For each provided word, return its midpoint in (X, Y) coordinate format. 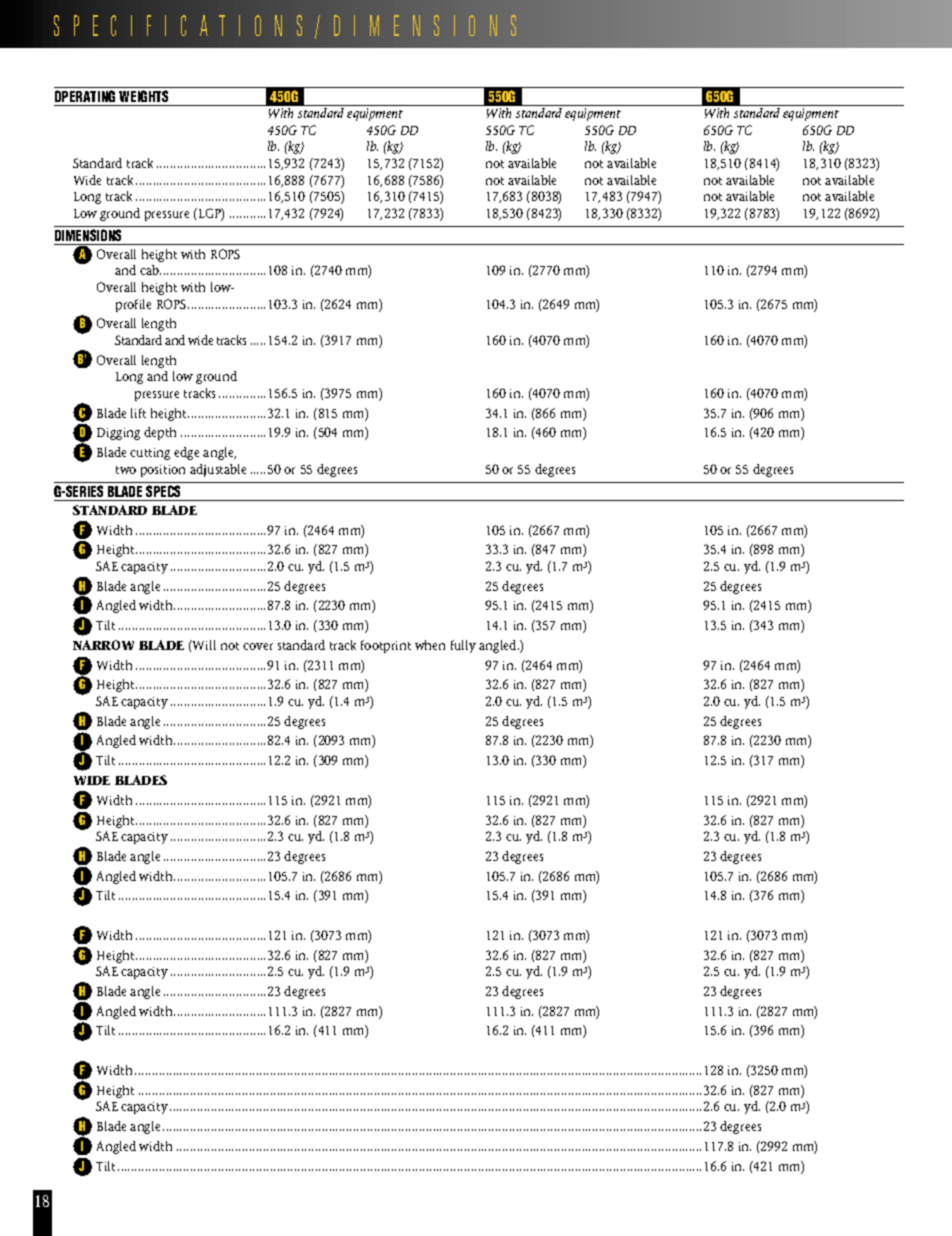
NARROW (103, 645)
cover (258, 646)
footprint (386, 646)
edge (186, 453)
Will (203, 645)
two (126, 470)
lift (138, 413)
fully (463, 646)
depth (160, 433)
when (430, 645)
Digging (118, 434)
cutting (150, 454)
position (163, 471)
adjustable (218, 470)
